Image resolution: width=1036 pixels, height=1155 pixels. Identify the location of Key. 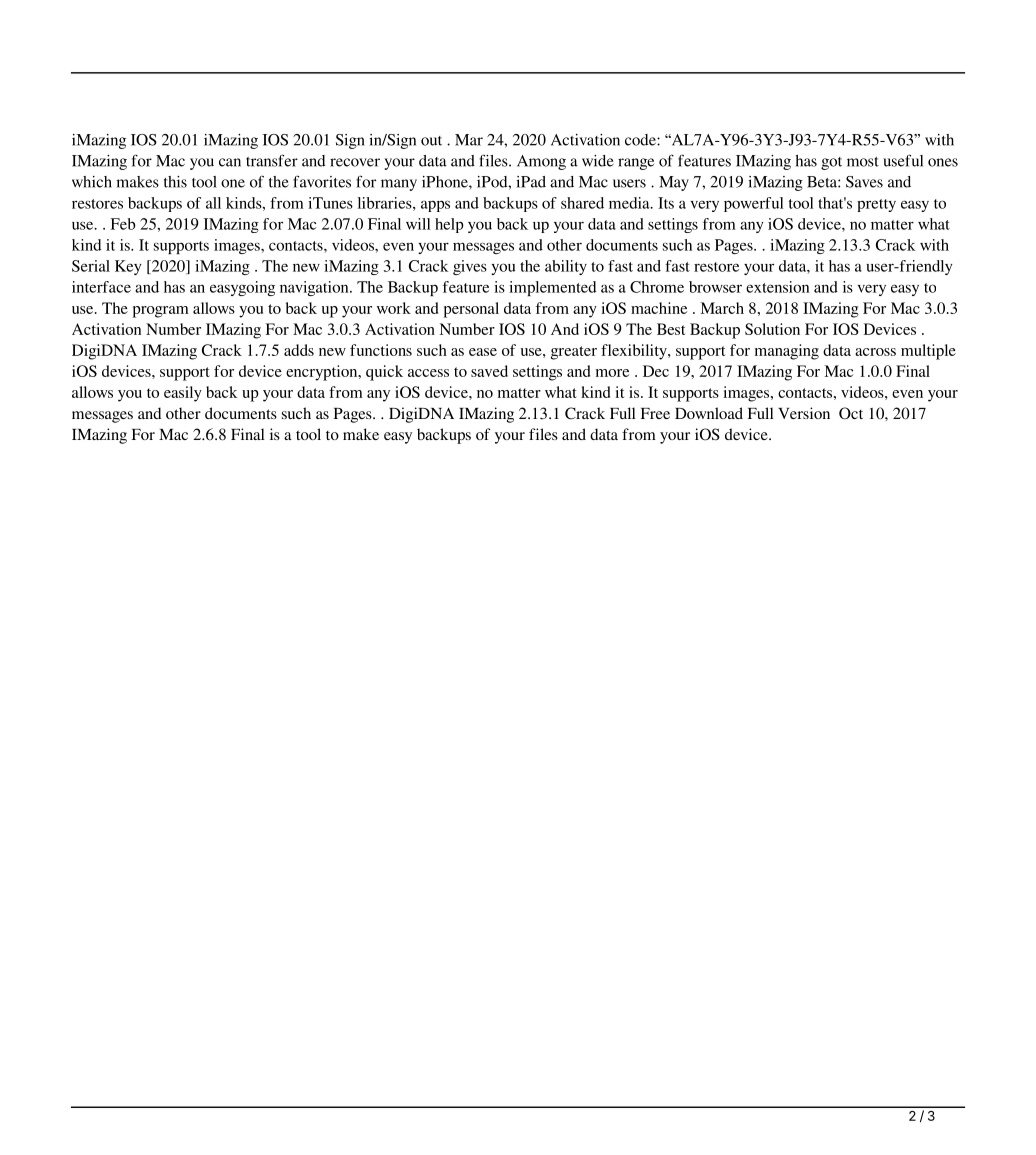
(128, 267).
